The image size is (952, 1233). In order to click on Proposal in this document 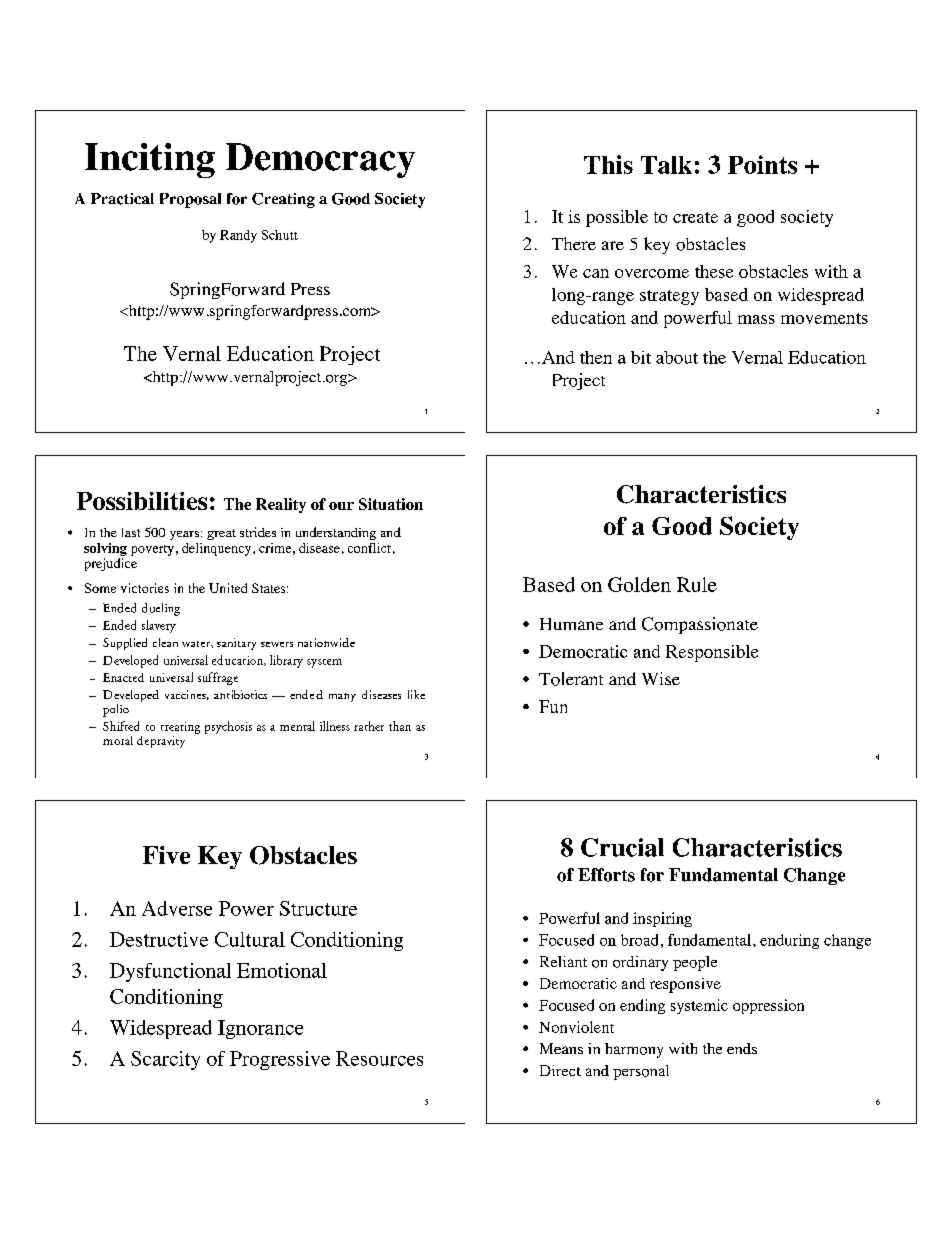, I will do `click(190, 200)`.
